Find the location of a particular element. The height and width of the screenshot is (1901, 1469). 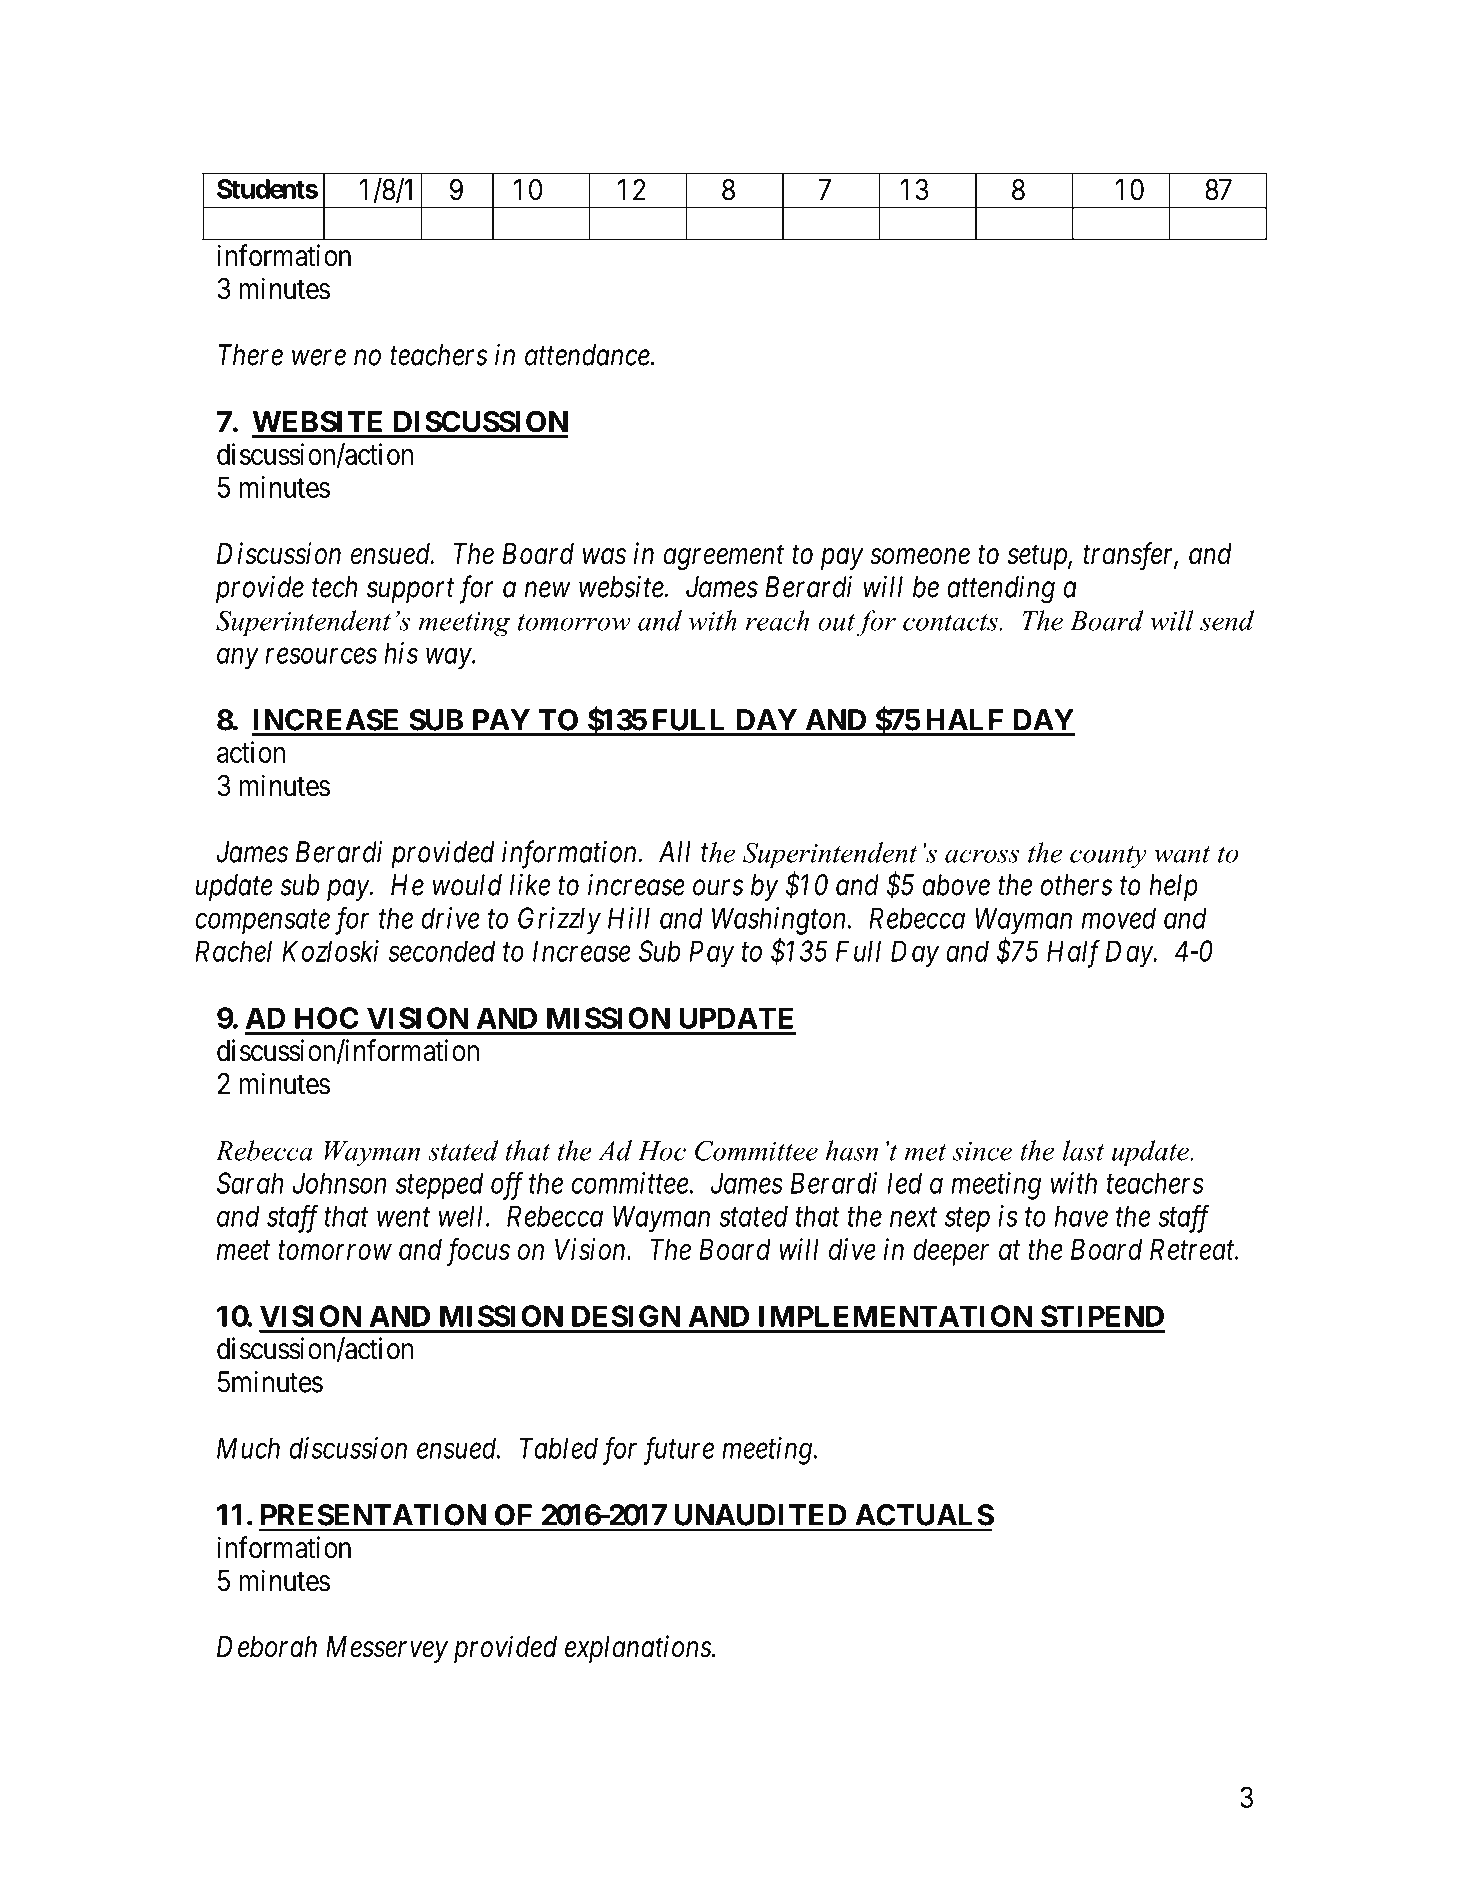

were is located at coordinates (319, 358).
